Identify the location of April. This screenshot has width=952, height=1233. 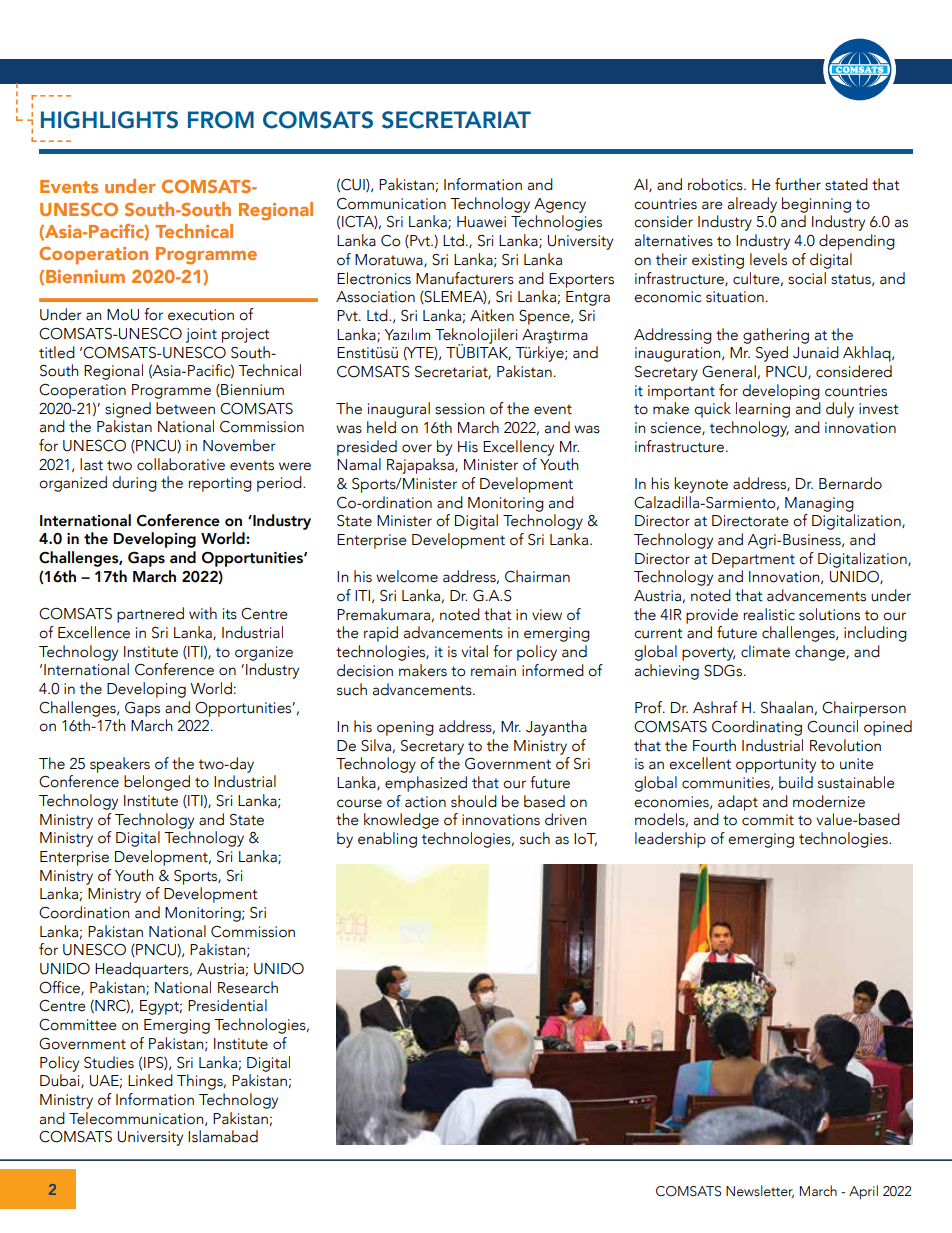
(863, 1192).
